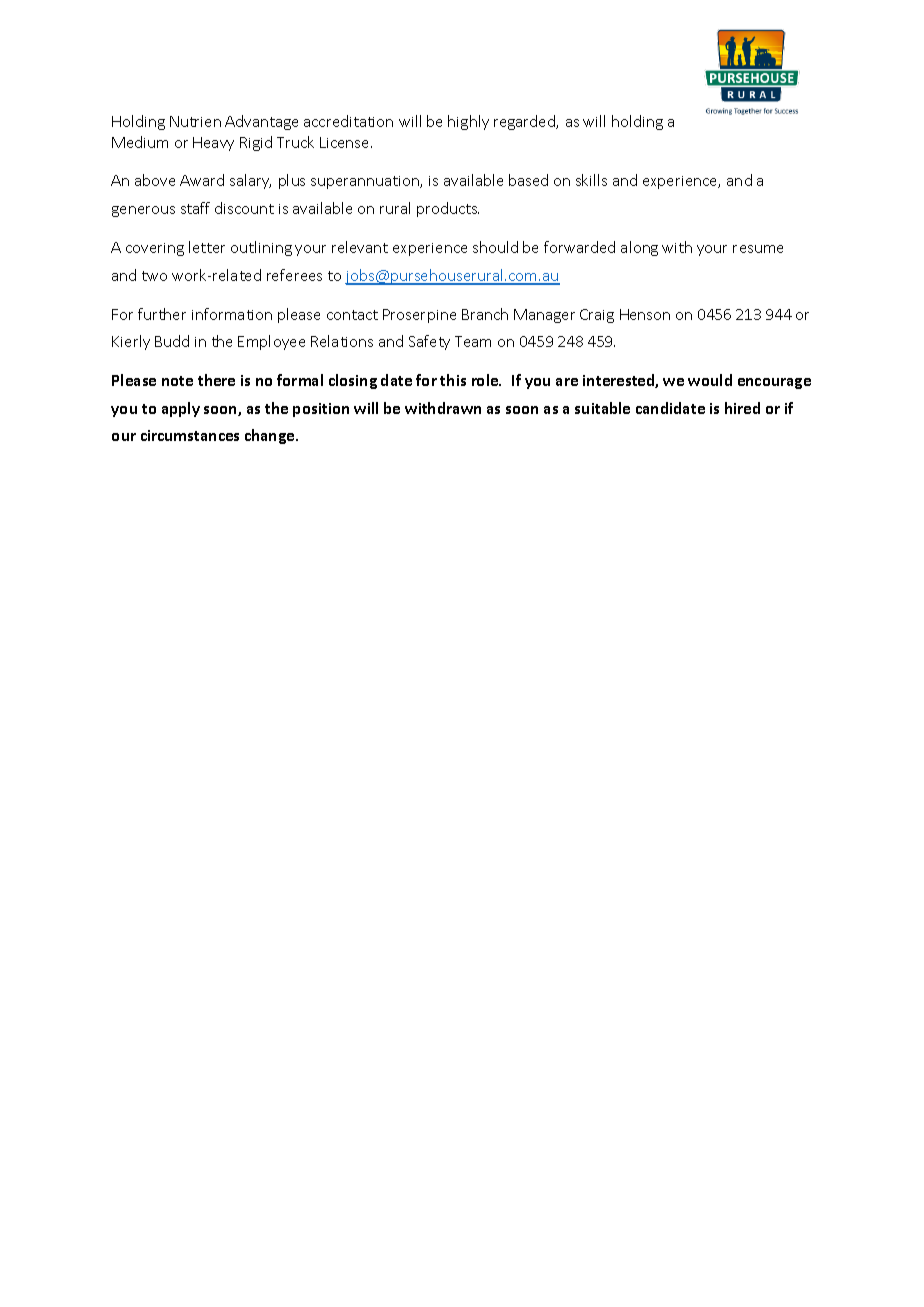  What do you see at coordinates (213, 144) in the document?
I see `Heavy` at bounding box center [213, 144].
